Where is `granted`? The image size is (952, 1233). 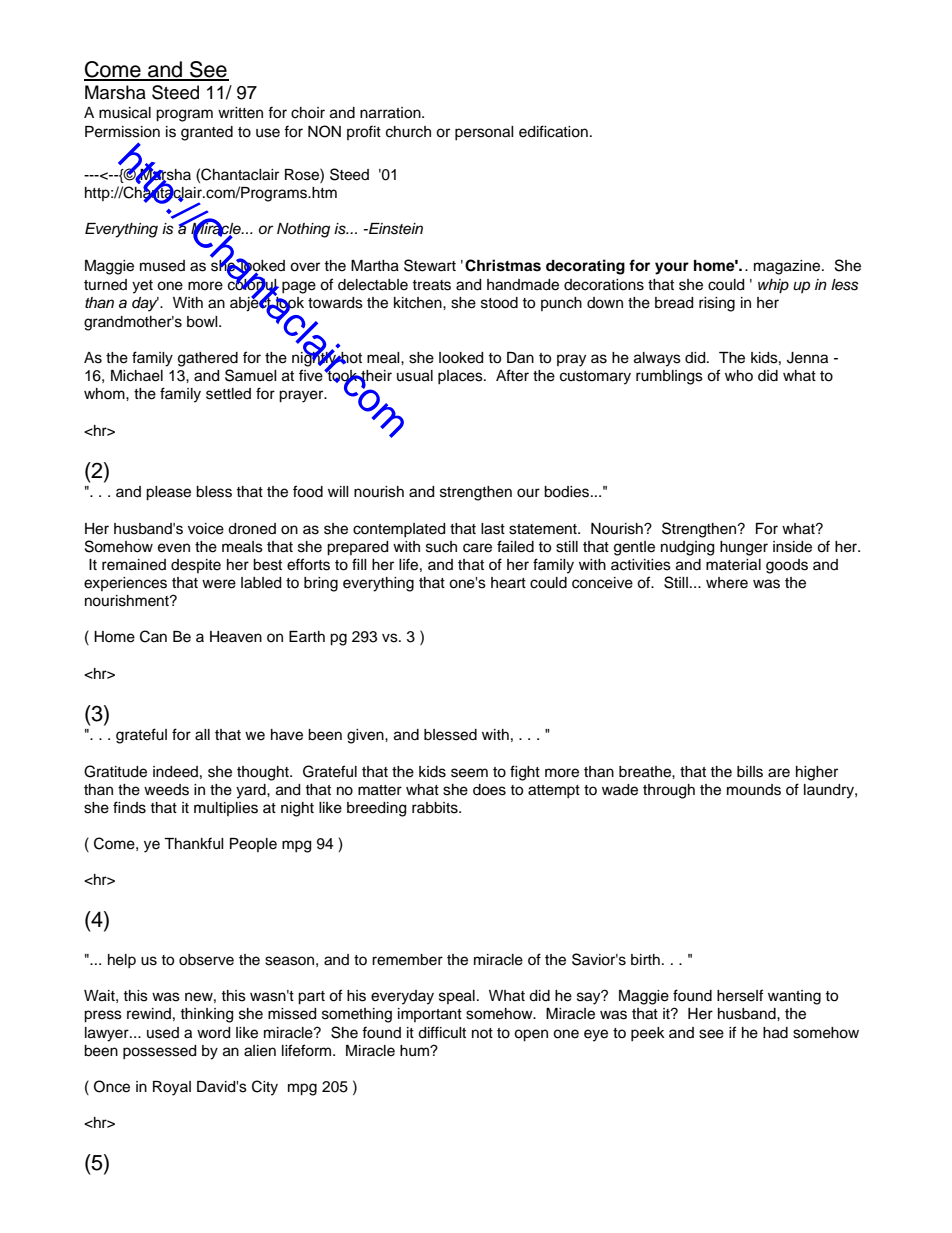
granted is located at coordinates (207, 133).
